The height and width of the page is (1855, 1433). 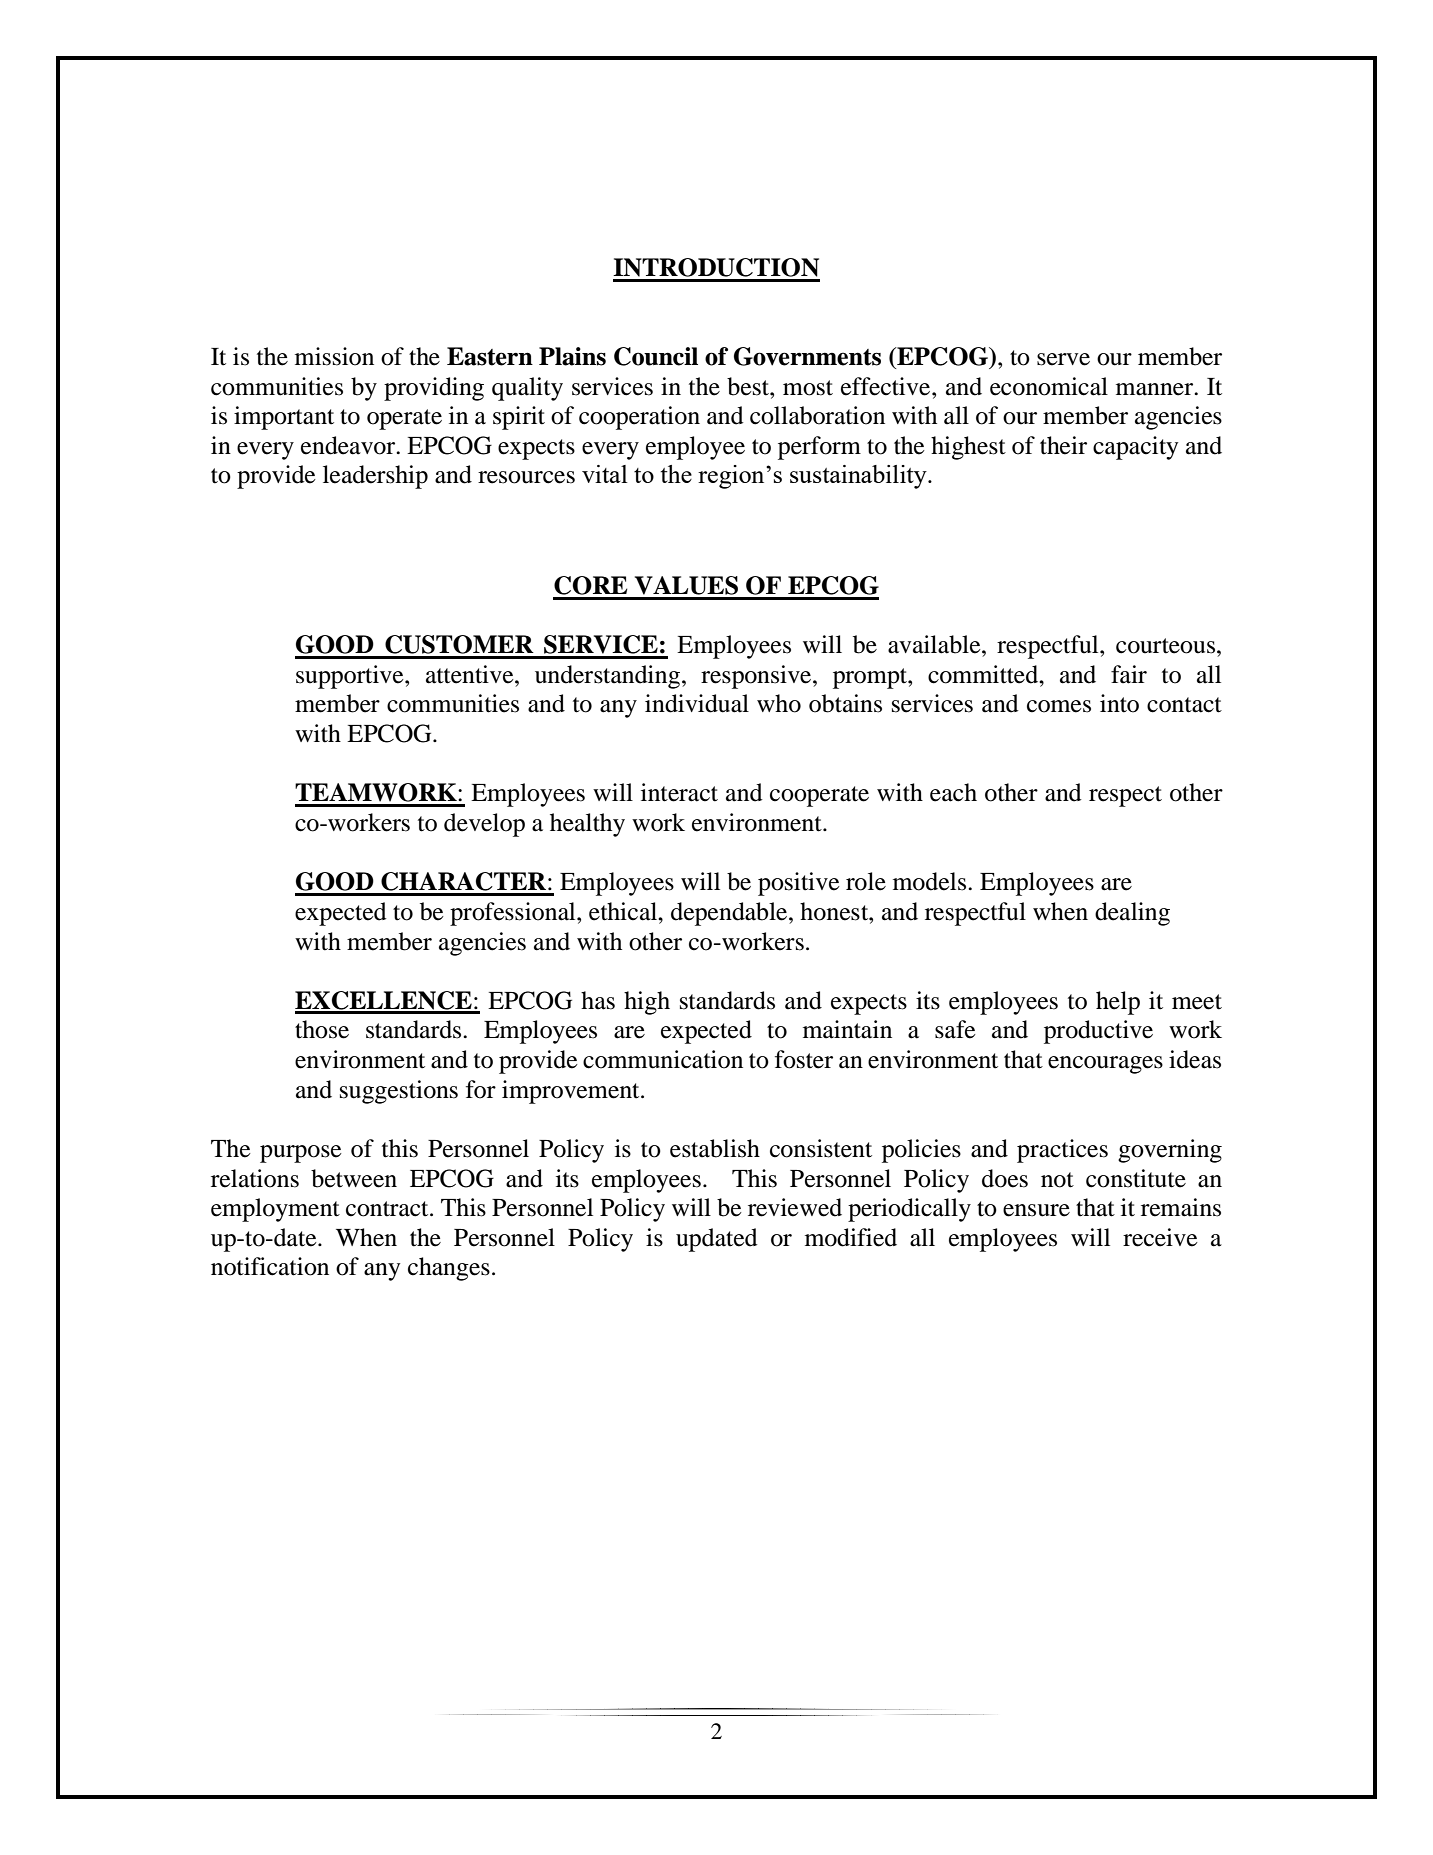 What do you see at coordinates (484, 825) in the page?
I see `develop` at bounding box center [484, 825].
